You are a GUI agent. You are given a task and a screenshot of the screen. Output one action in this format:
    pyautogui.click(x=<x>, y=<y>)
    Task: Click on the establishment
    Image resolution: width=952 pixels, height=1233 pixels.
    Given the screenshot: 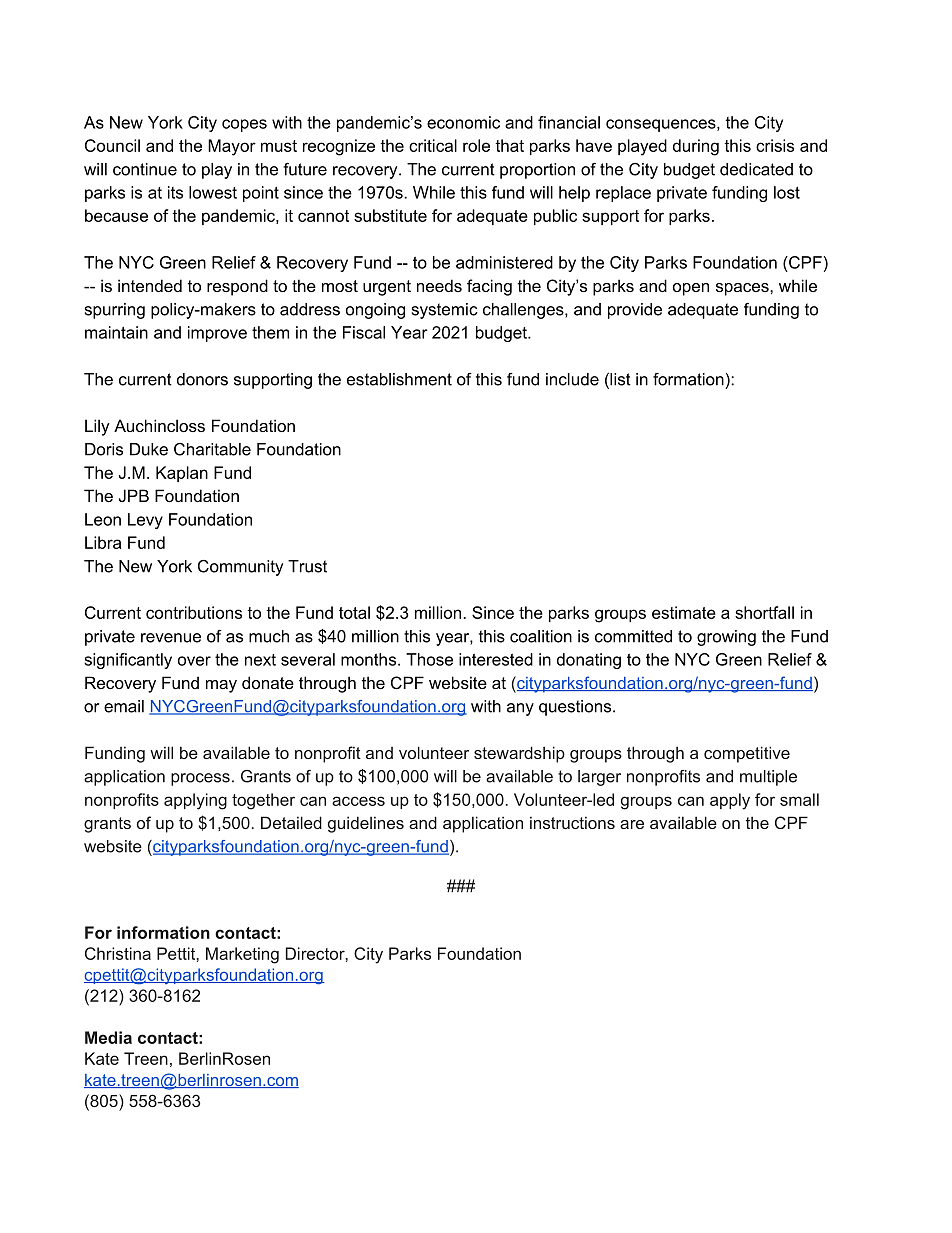 What is the action you would take?
    pyautogui.click(x=399, y=379)
